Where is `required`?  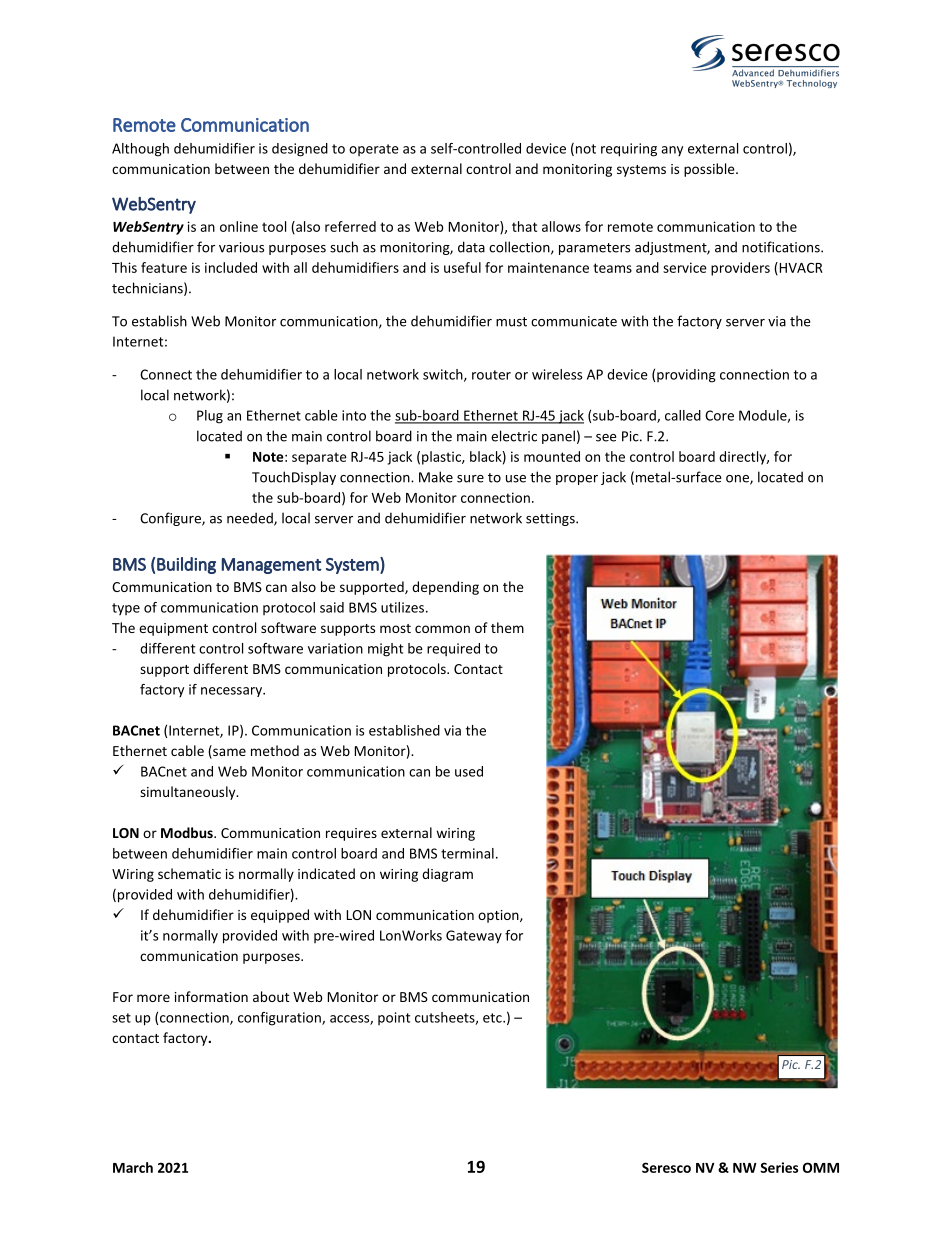
required is located at coordinates (453, 649).
